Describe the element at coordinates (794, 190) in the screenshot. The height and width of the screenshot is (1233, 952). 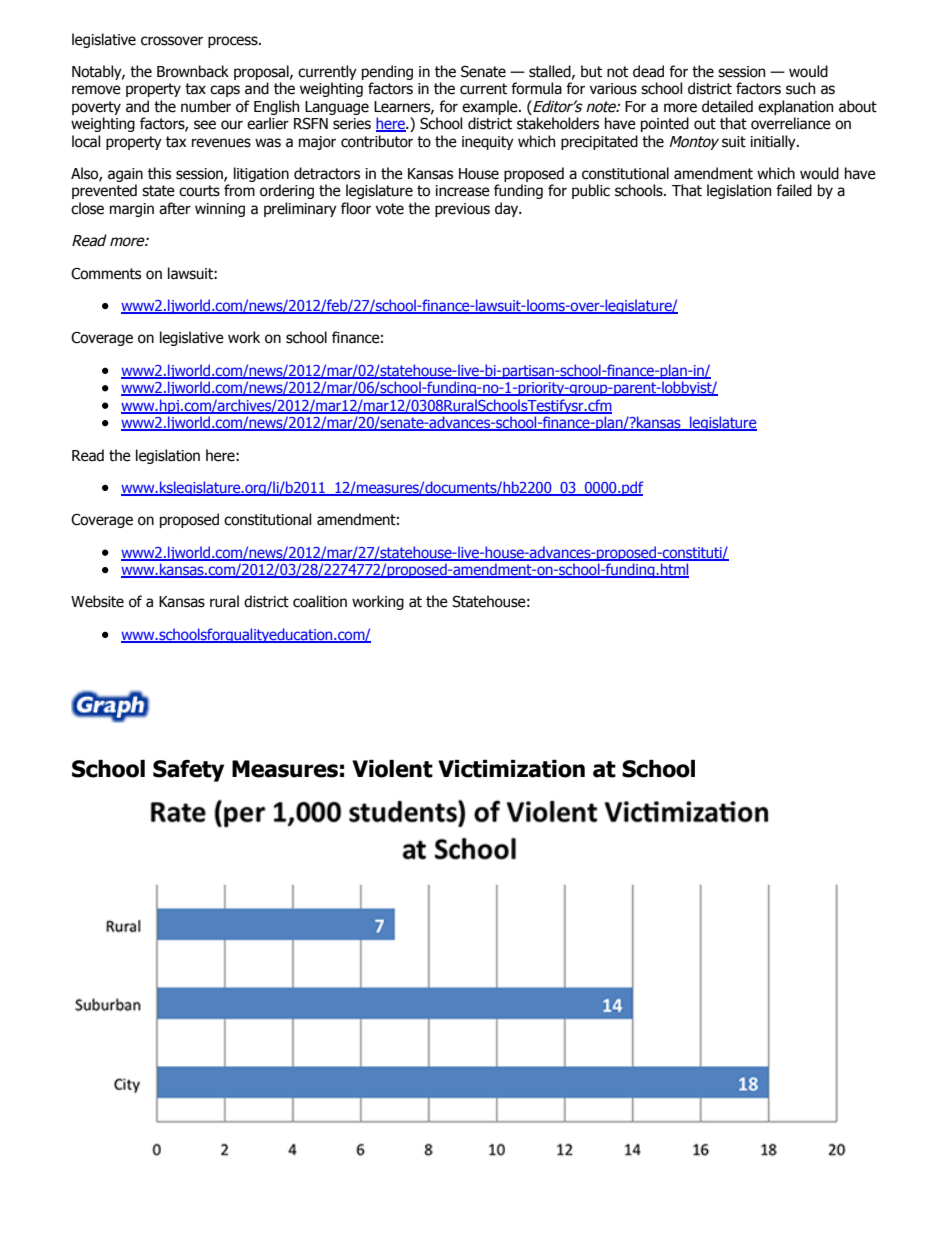
I see `failed` at that location.
